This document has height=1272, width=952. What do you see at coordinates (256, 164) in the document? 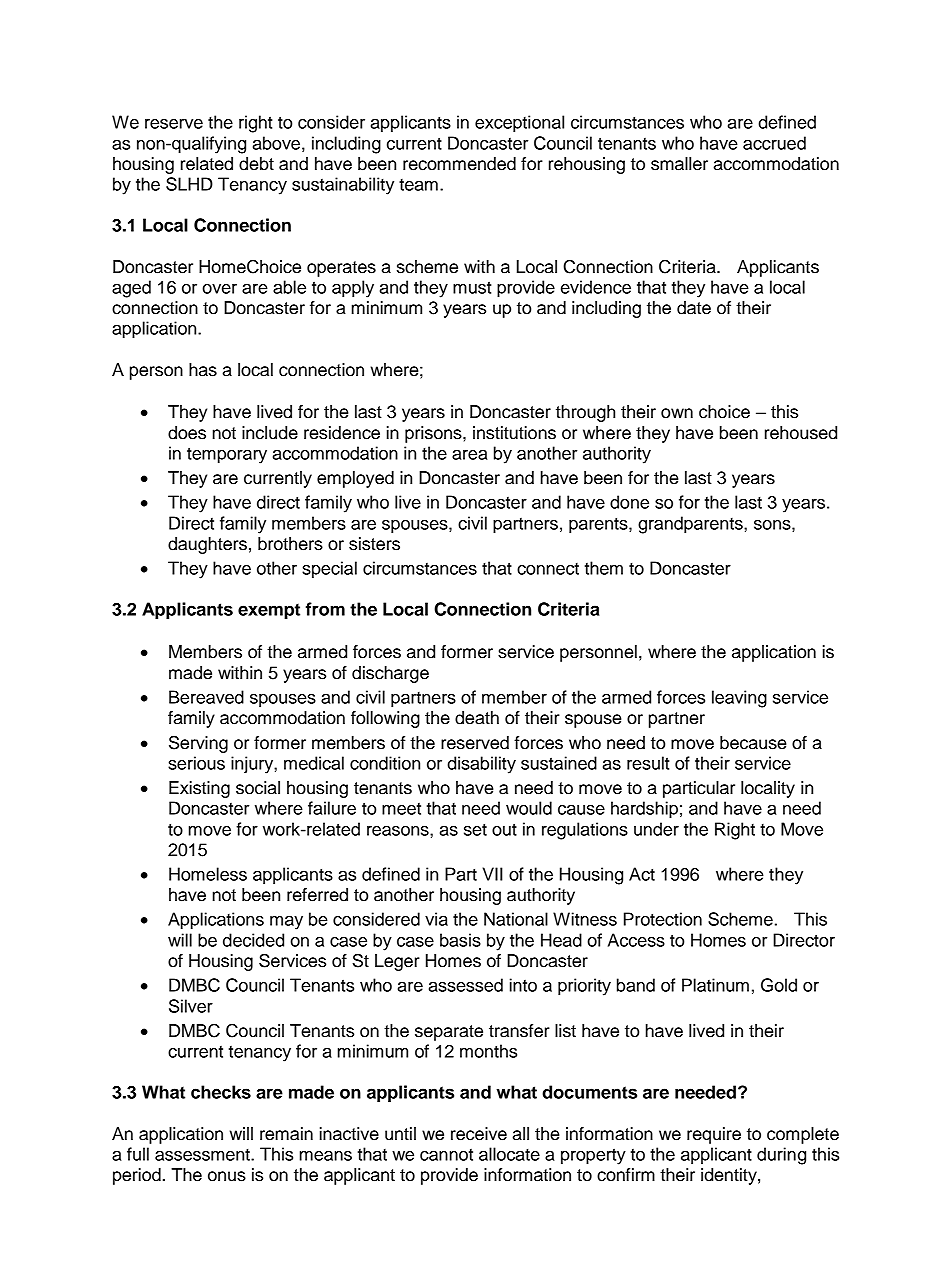
I see `debt` at bounding box center [256, 164].
